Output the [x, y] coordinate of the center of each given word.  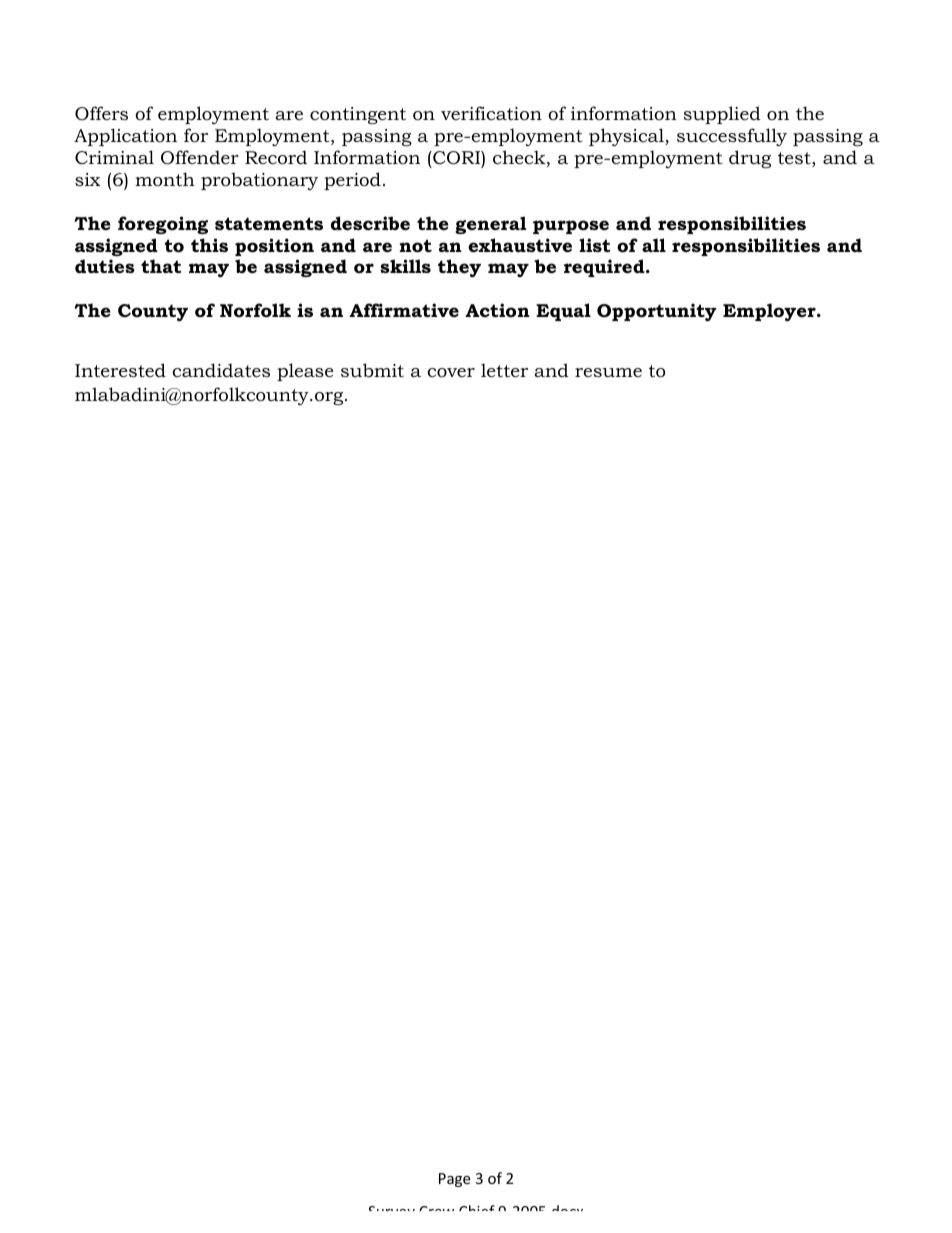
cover [451, 372]
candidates [221, 370]
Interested [120, 370]
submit [372, 370]
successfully [732, 137]
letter [504, 370]
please [305, 372]
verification [491, 113]
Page [454, 1180]
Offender [200, 157]
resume [608, 372]
